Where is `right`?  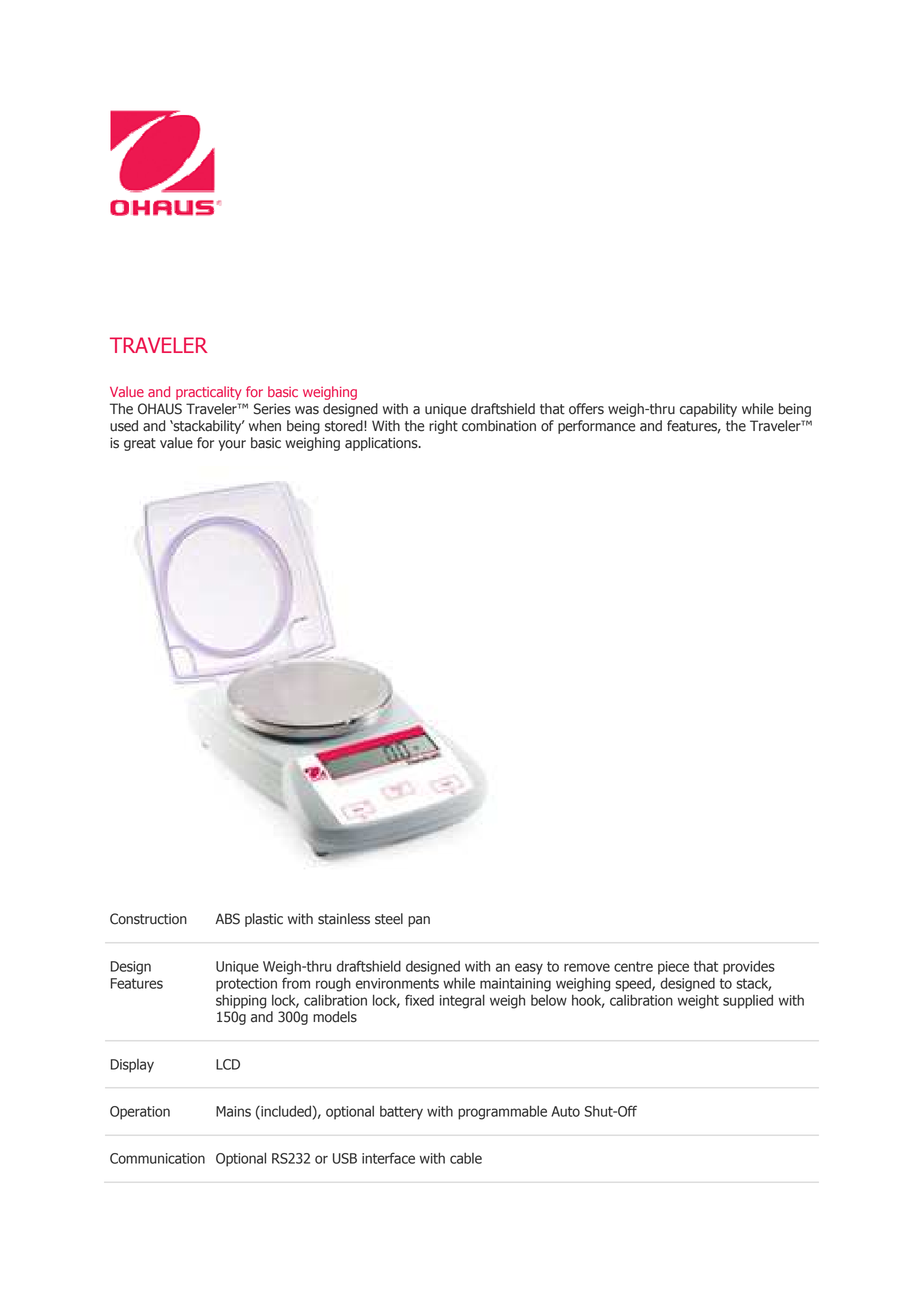
right is located at coordinates (443, 427).
